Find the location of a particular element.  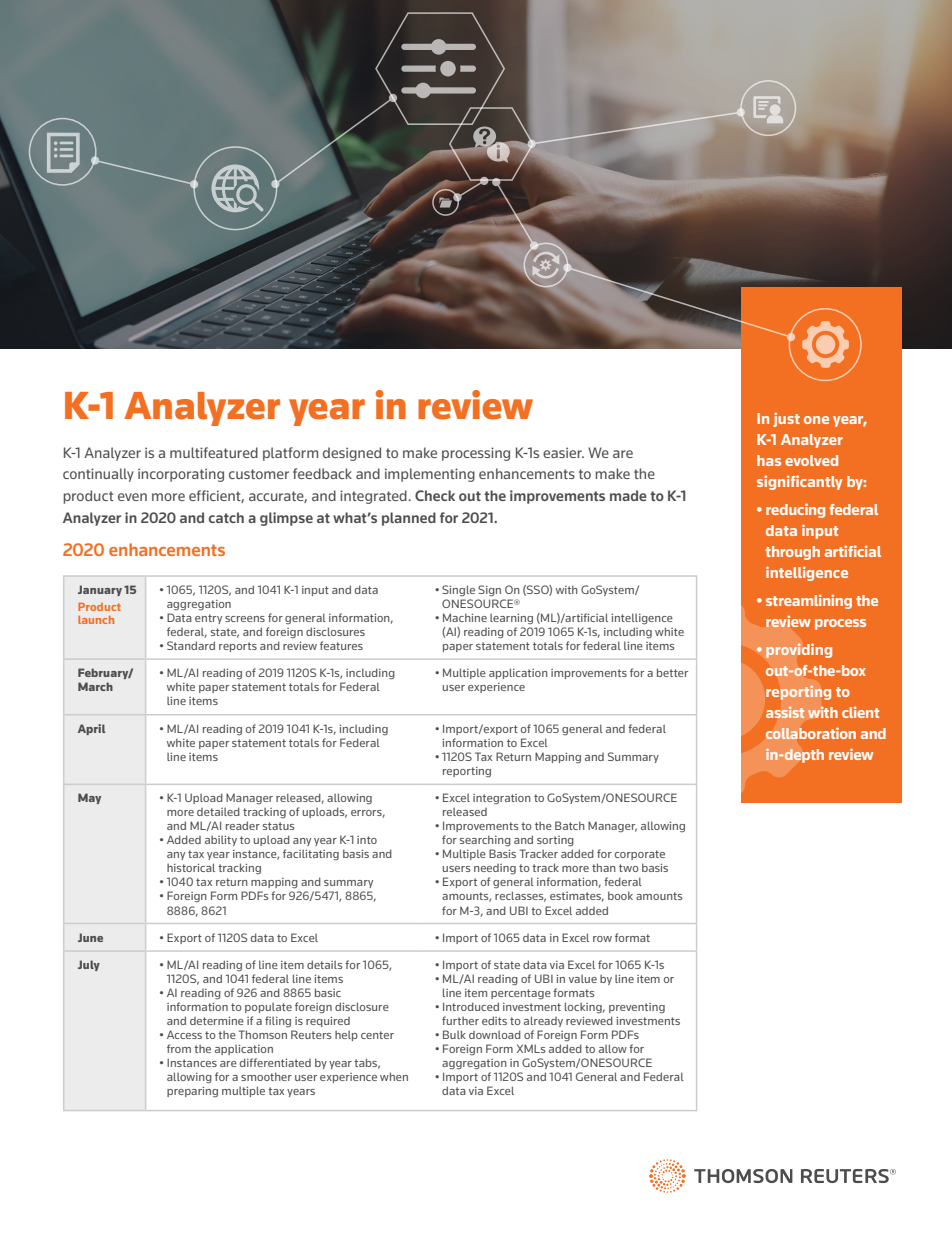

integration is located at coordinates (502, 799).
